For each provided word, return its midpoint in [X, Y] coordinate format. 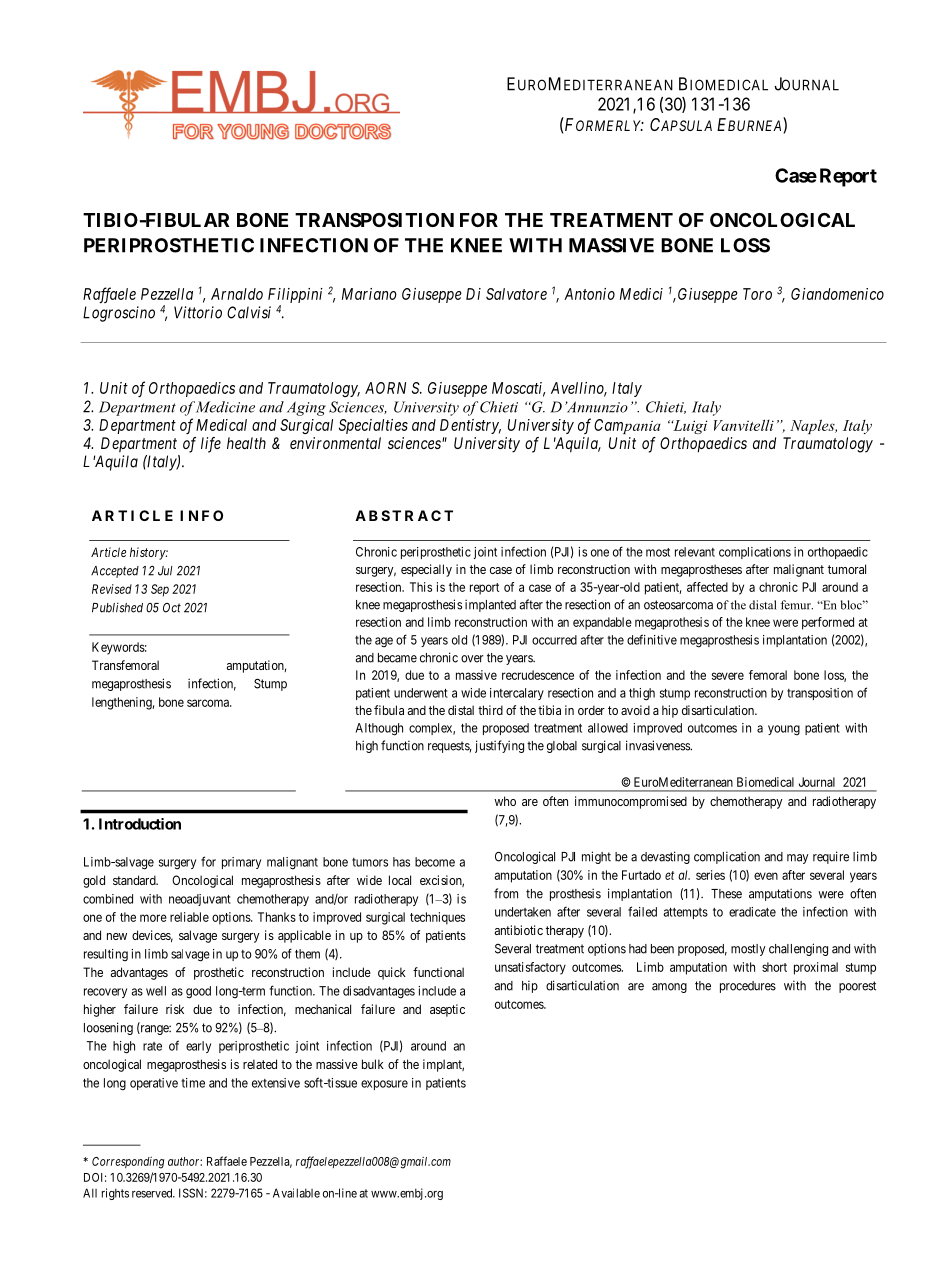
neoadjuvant [200, 900]
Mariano [369, 294]
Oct [172, 608]
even [766, 876]
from [506, 893]
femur [797, 605]
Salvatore [516, 294]
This [421, 587]
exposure [384, 1085]
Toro [757, 294]
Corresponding [128, 1163]
